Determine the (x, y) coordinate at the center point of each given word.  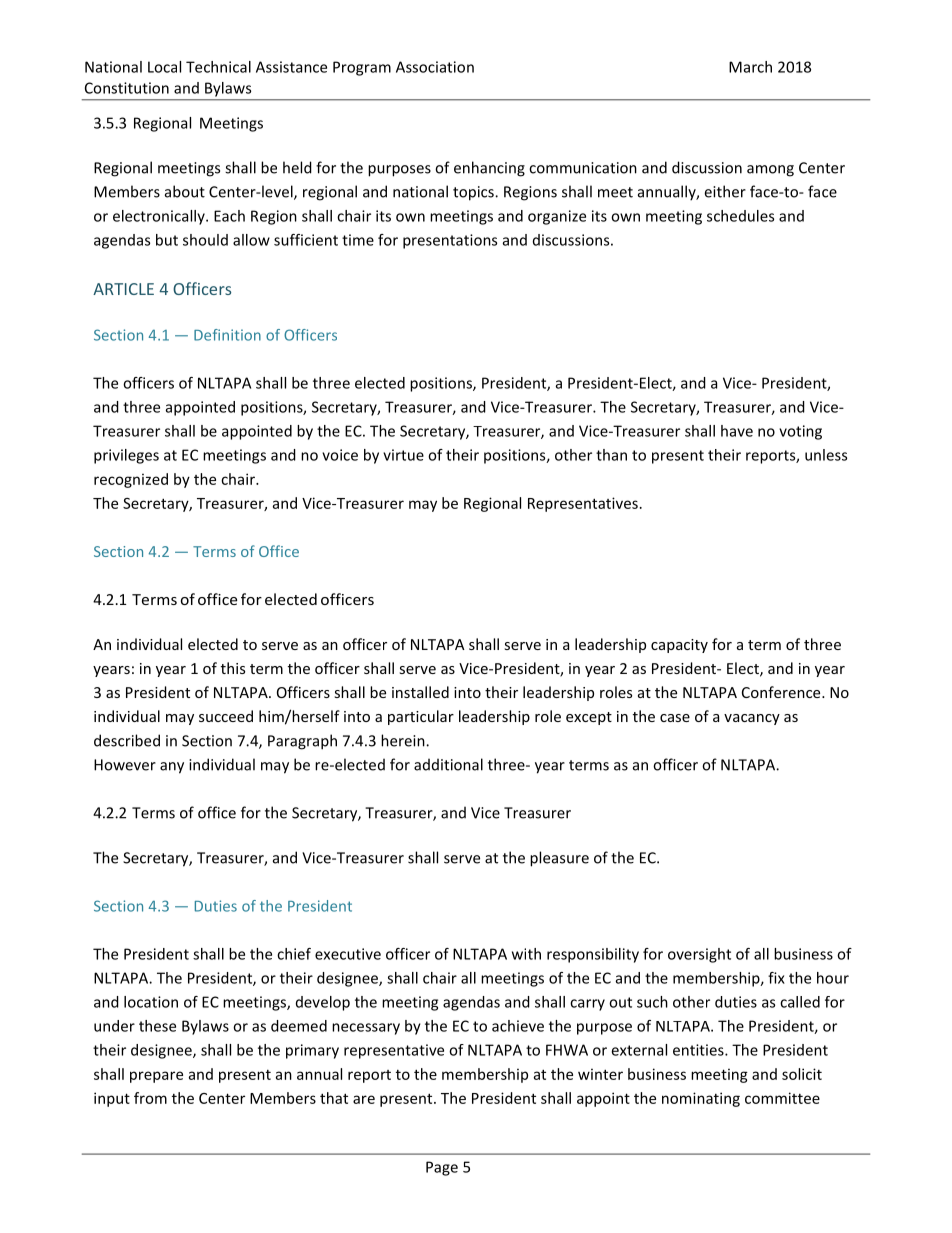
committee (782, 1098)
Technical (218, 67)
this (233, 668)
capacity (679, 646)
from (150, 1098)
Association (435, 67)
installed (420, 692)
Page (442, 1168)
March (750, 67)
